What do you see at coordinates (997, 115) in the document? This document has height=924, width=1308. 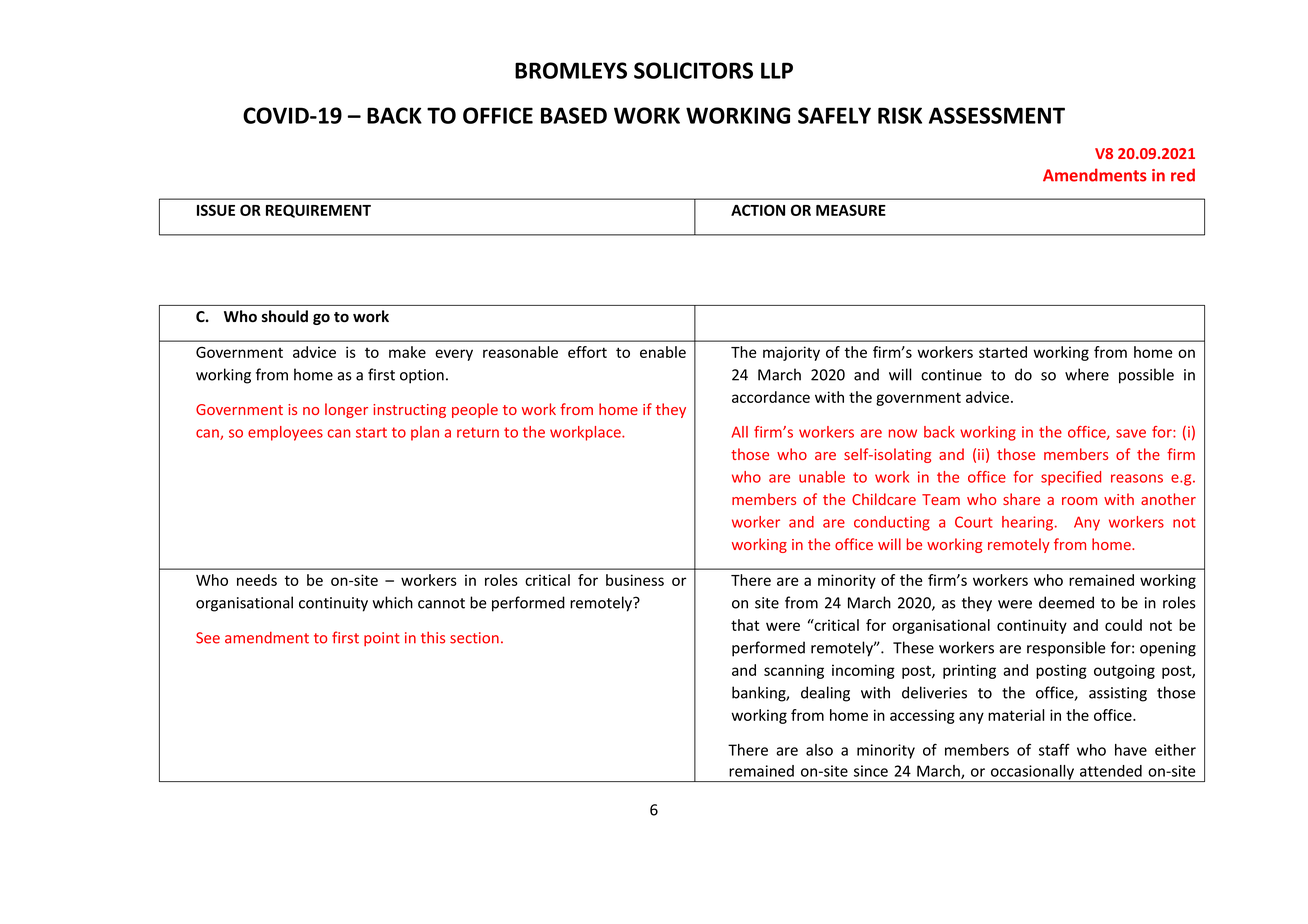 I see `ASSESSMENT` at bounding box center [997, 115].
